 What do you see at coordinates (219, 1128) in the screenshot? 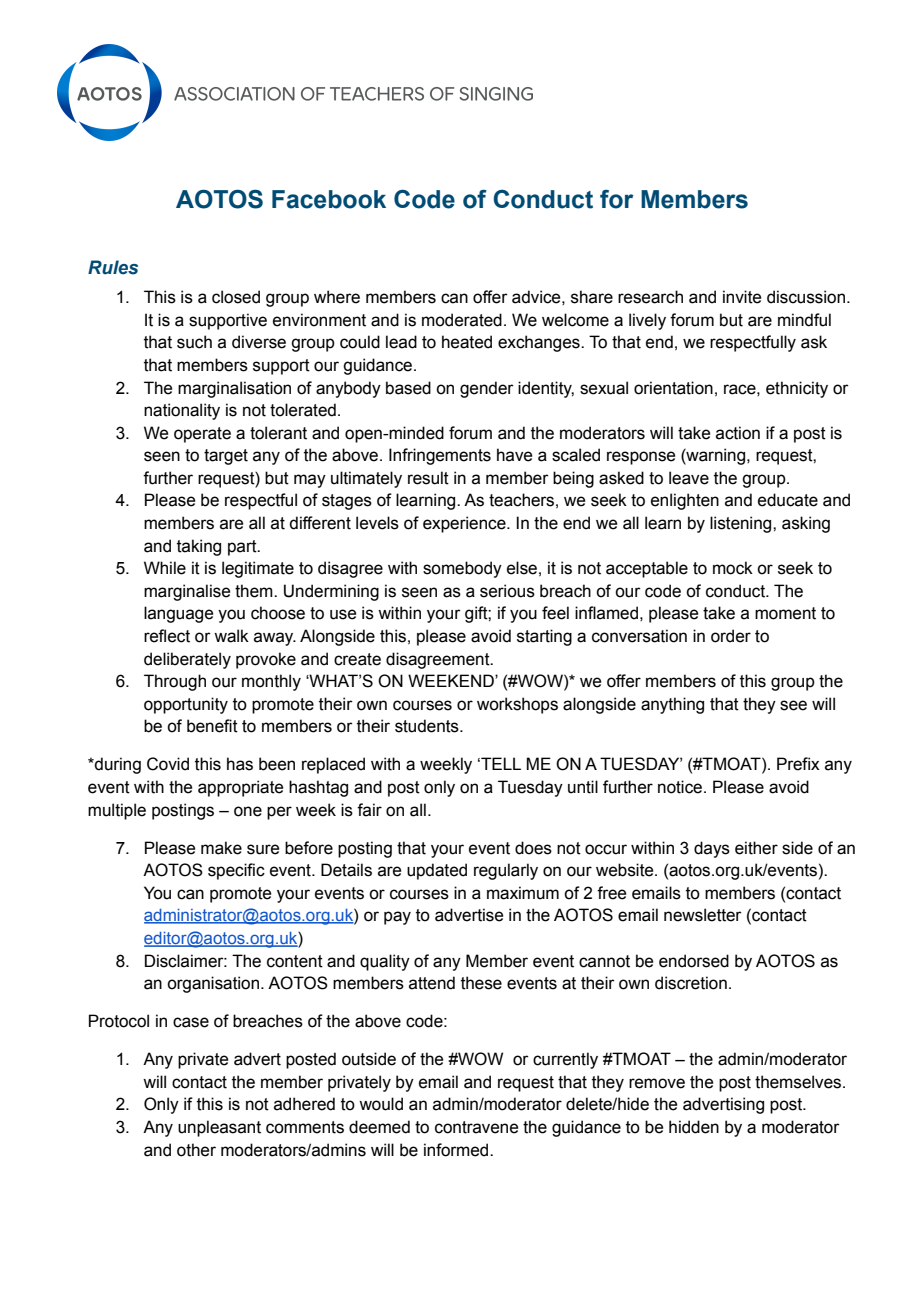
I see `unpleasant` at bounding box center [219, 1128].
